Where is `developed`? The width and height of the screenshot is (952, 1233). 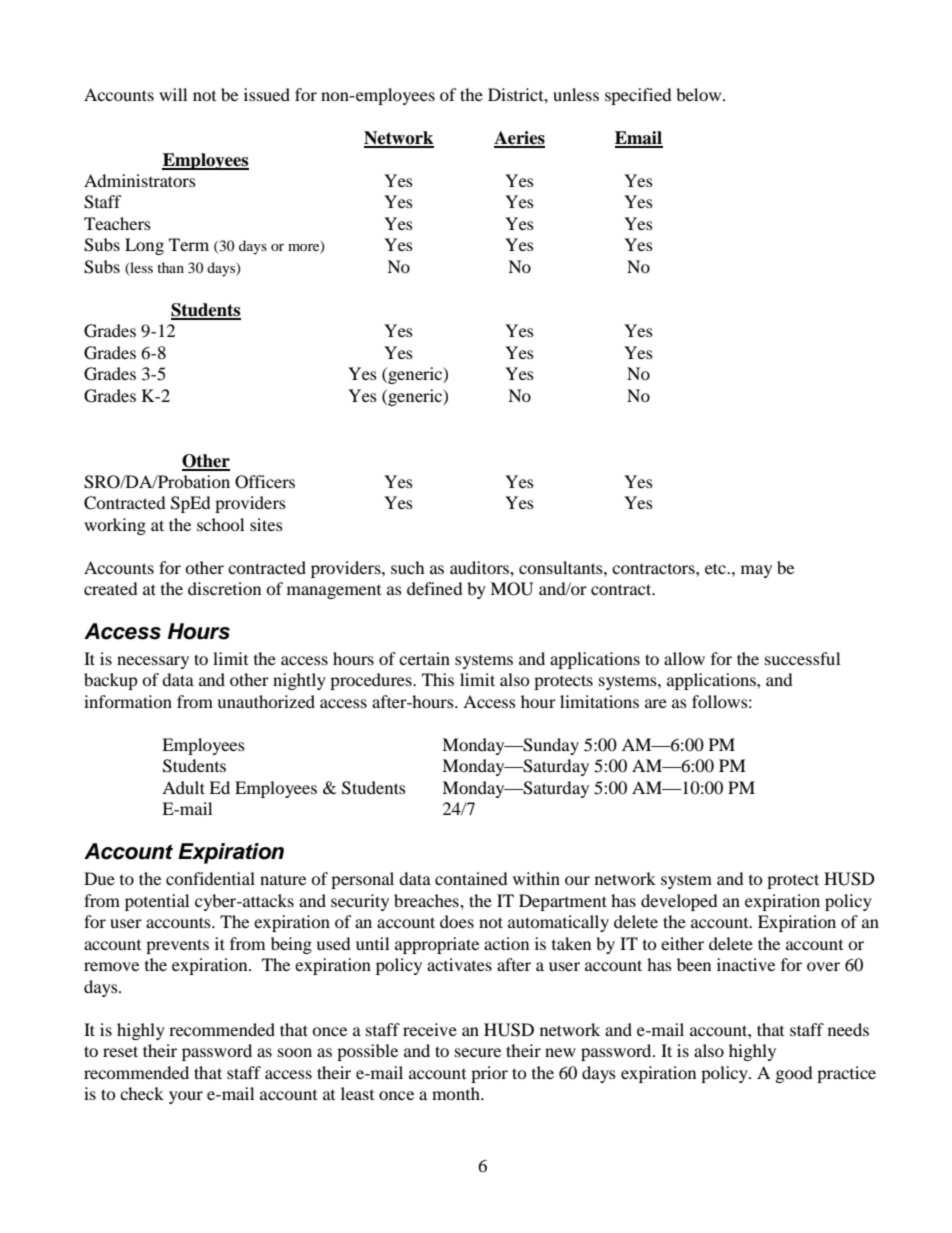 developed is located at coordinates (679, 902).
